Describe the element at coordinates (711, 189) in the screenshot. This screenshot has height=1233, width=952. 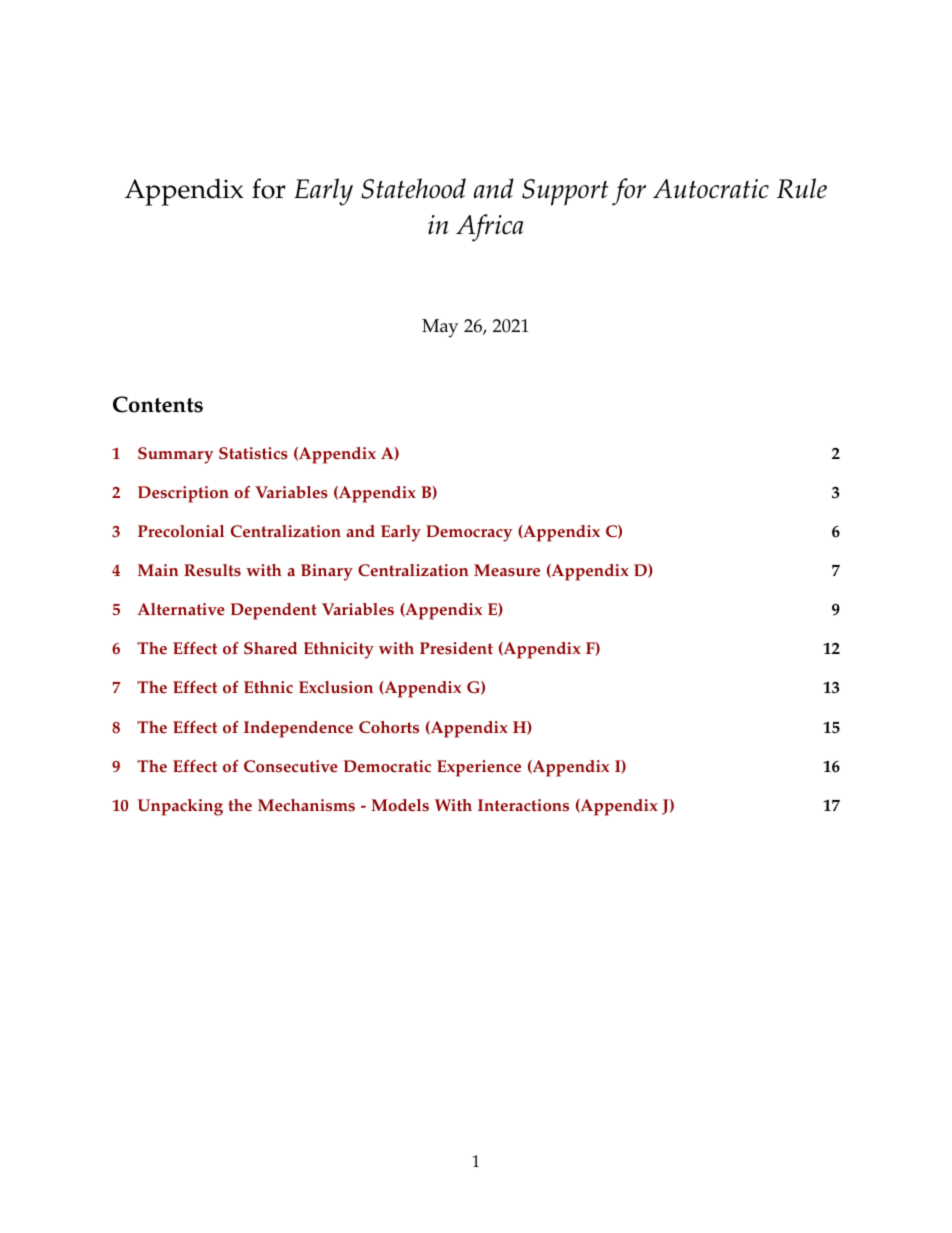
I see `Autocratic` at that location.
